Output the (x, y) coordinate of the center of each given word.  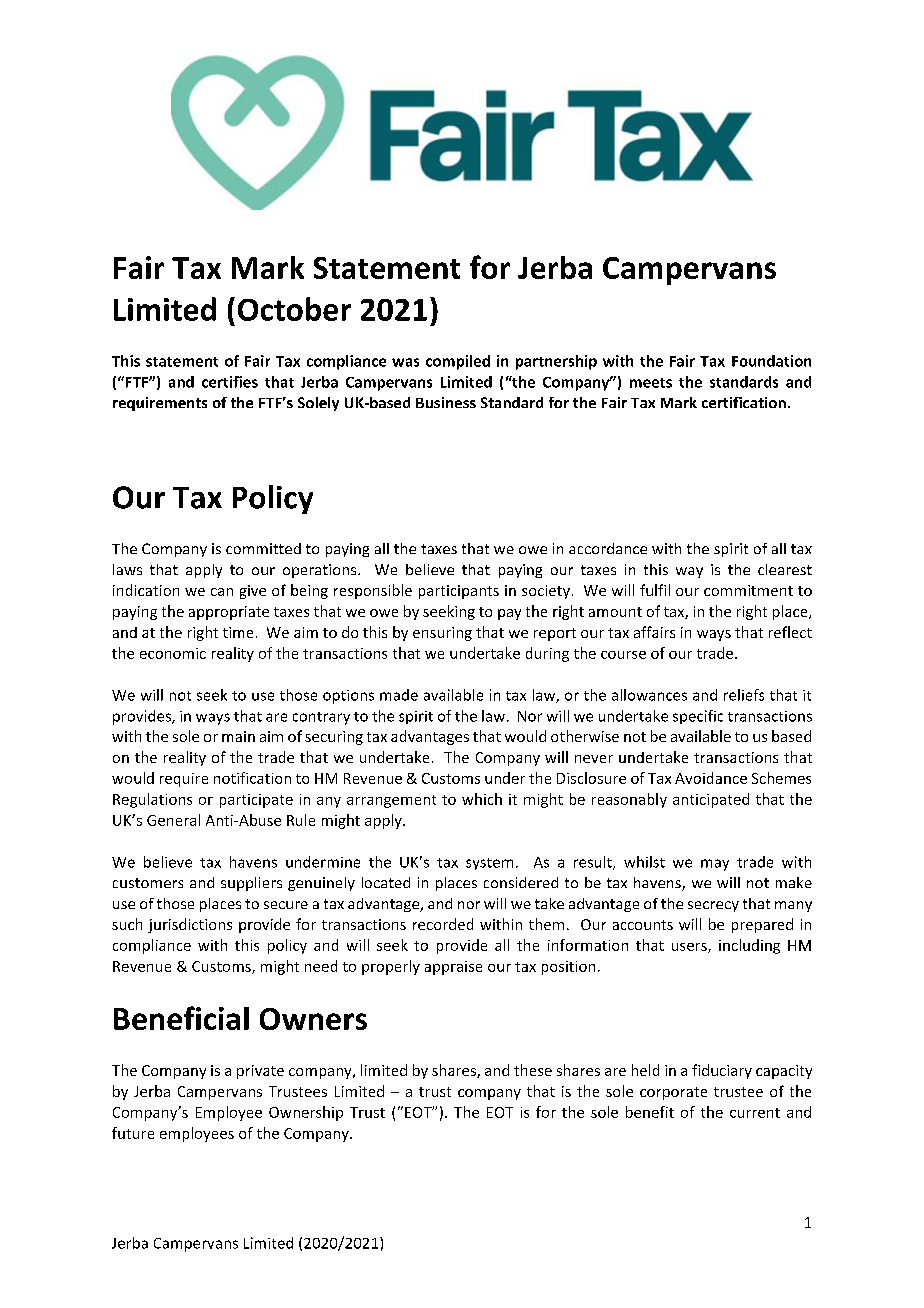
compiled (458, 362)
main (238, 736)
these (533, 1070)
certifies (230, 382)
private (260, 1072)
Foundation (771, 361)
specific (698, 717)
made (399, 695)
